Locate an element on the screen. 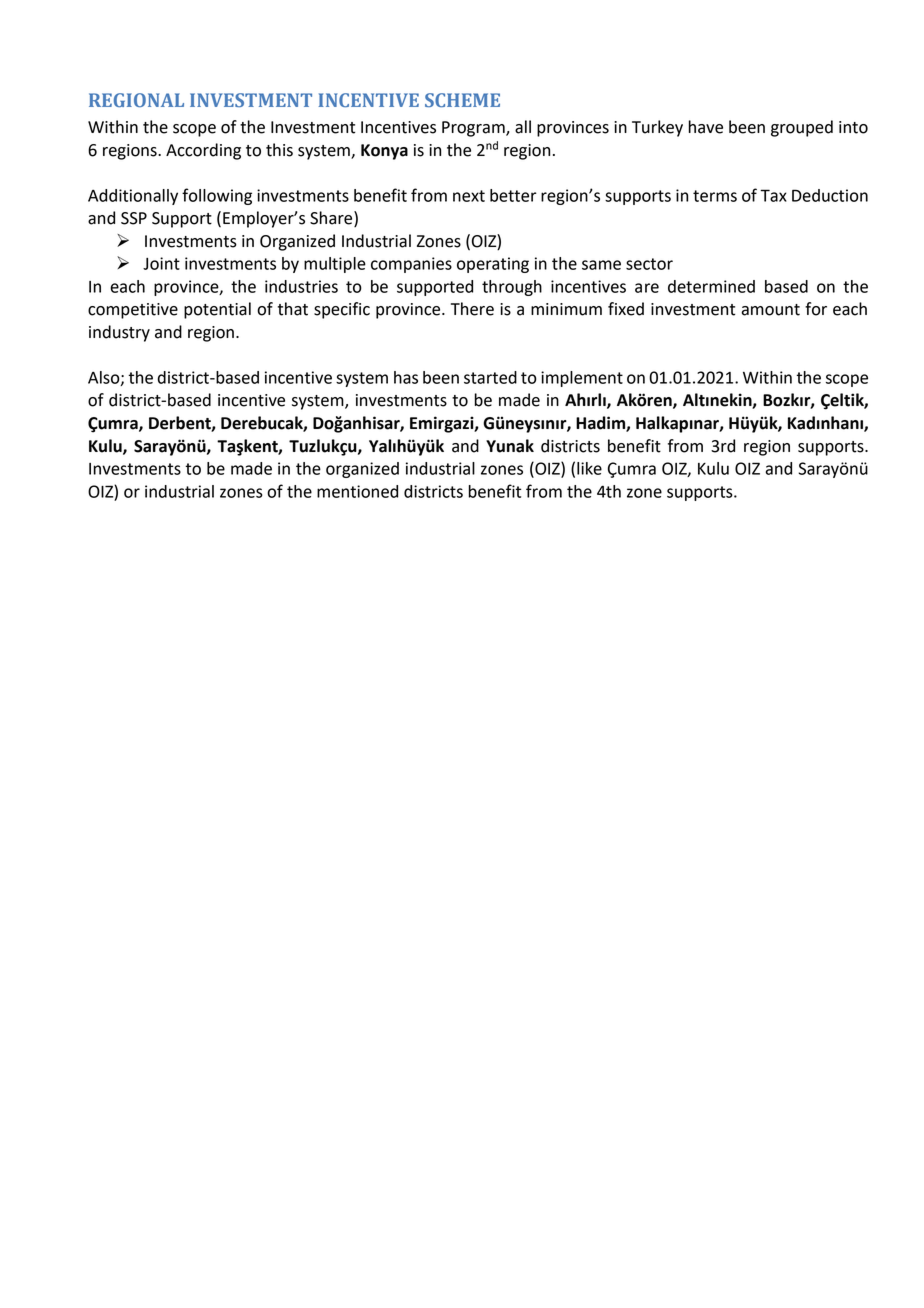  According is located at coordinates (203, 151).
